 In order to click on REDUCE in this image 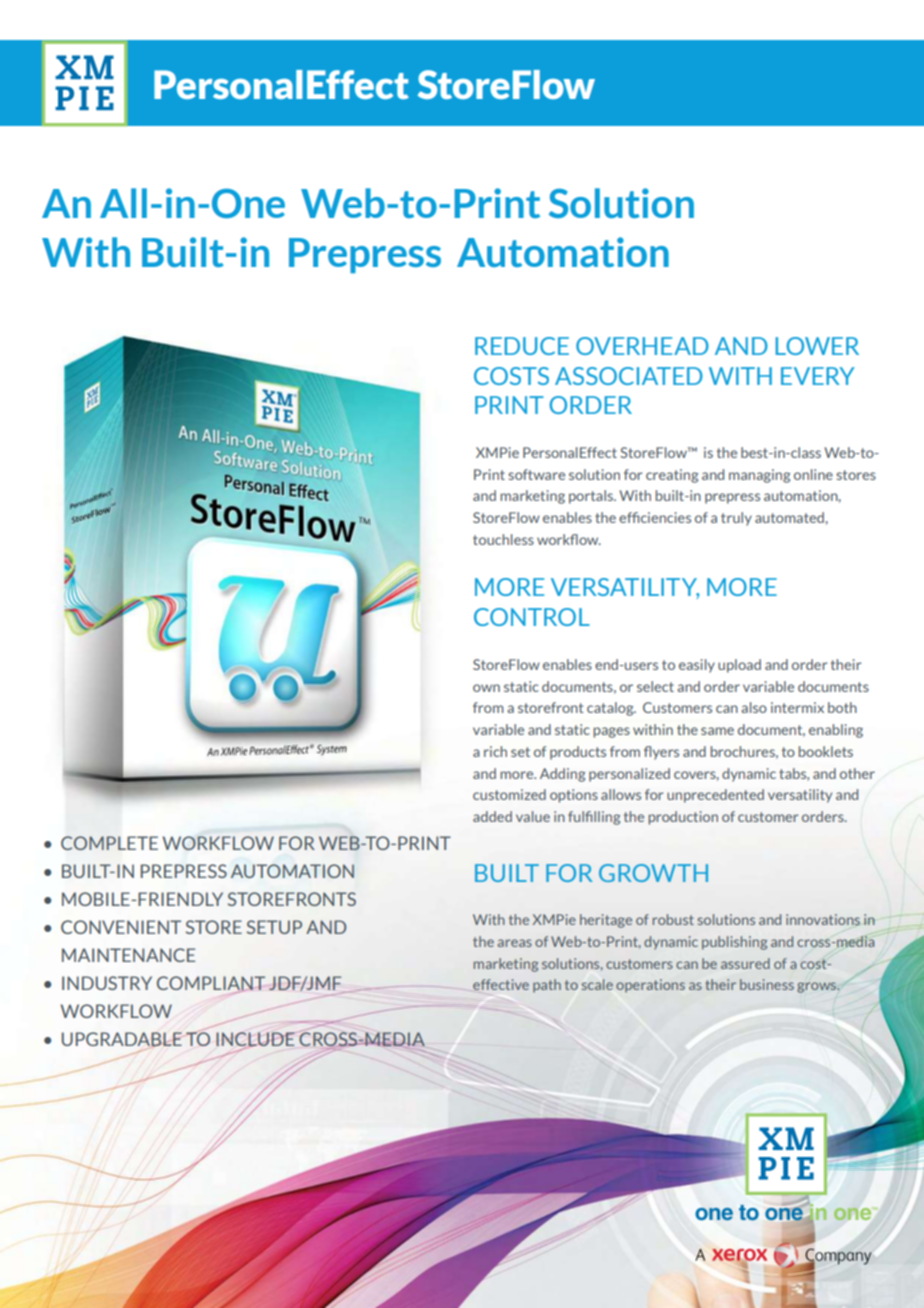, I will do `click(522, 346)`.
